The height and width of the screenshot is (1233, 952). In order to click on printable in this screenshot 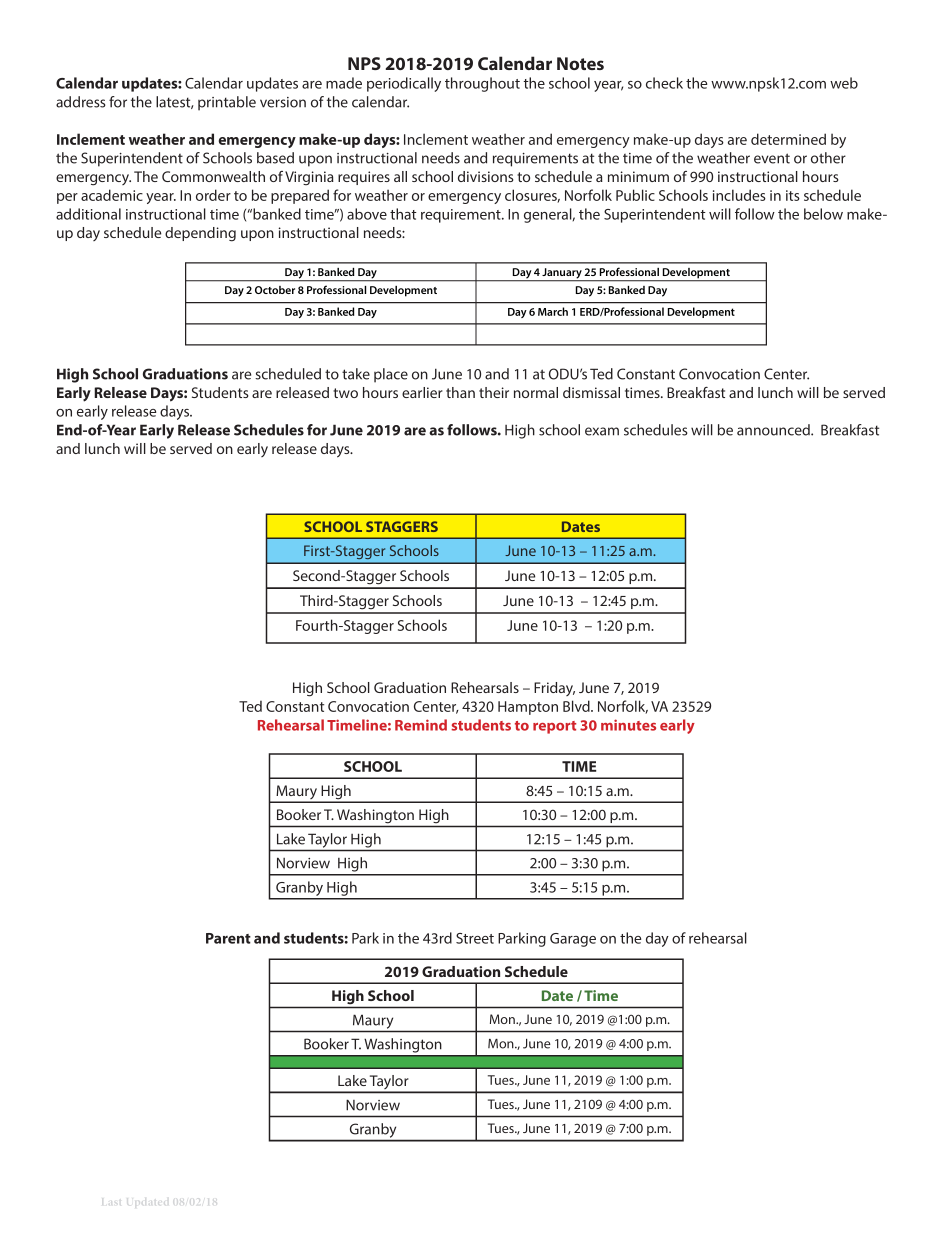, I will do `click(227, 103)`.
